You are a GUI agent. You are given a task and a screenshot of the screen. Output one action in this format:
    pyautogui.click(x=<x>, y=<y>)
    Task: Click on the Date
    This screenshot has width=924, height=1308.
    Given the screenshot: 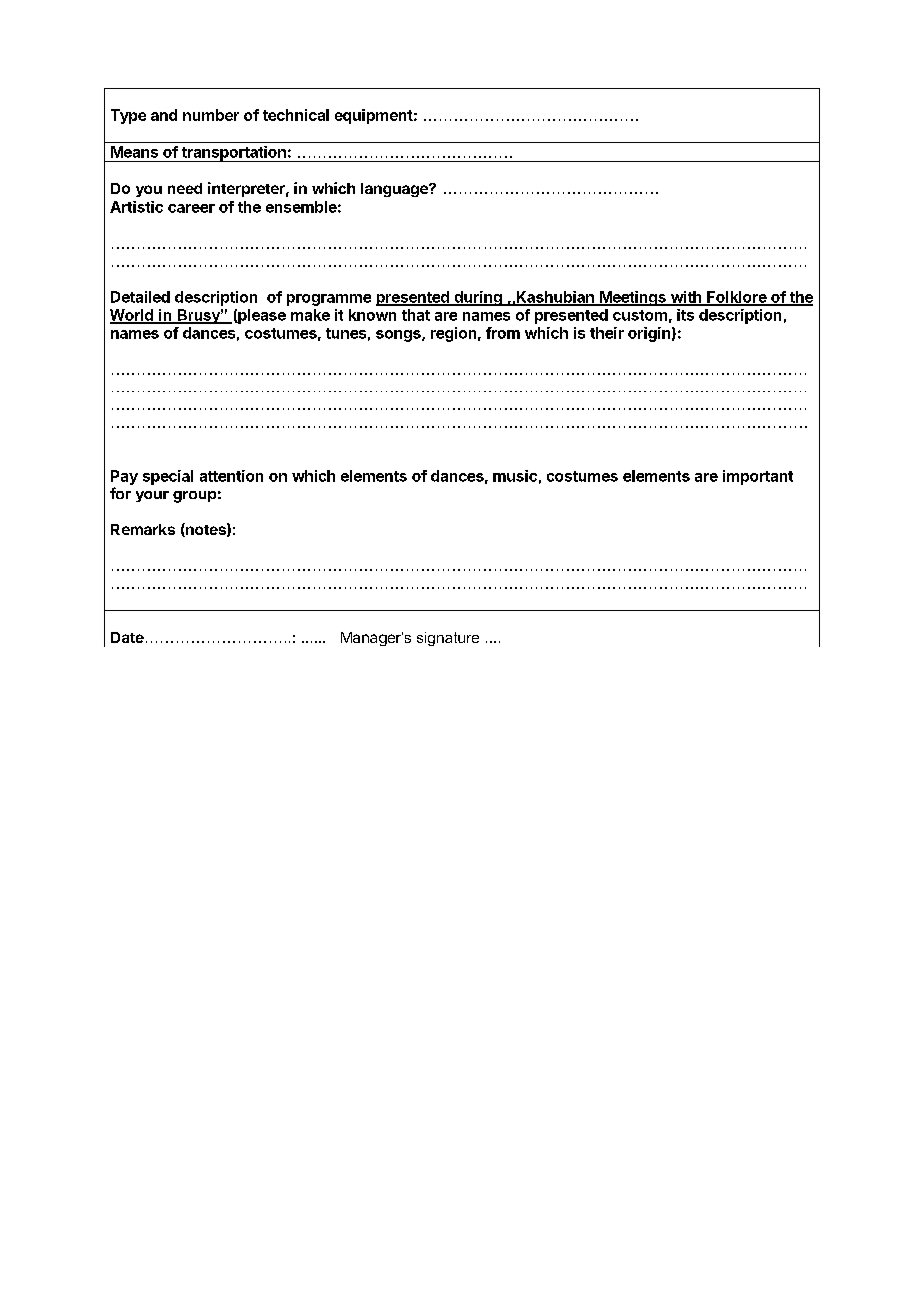 What is the action you would take?
    pyautogui.click(x=127, y=637)
